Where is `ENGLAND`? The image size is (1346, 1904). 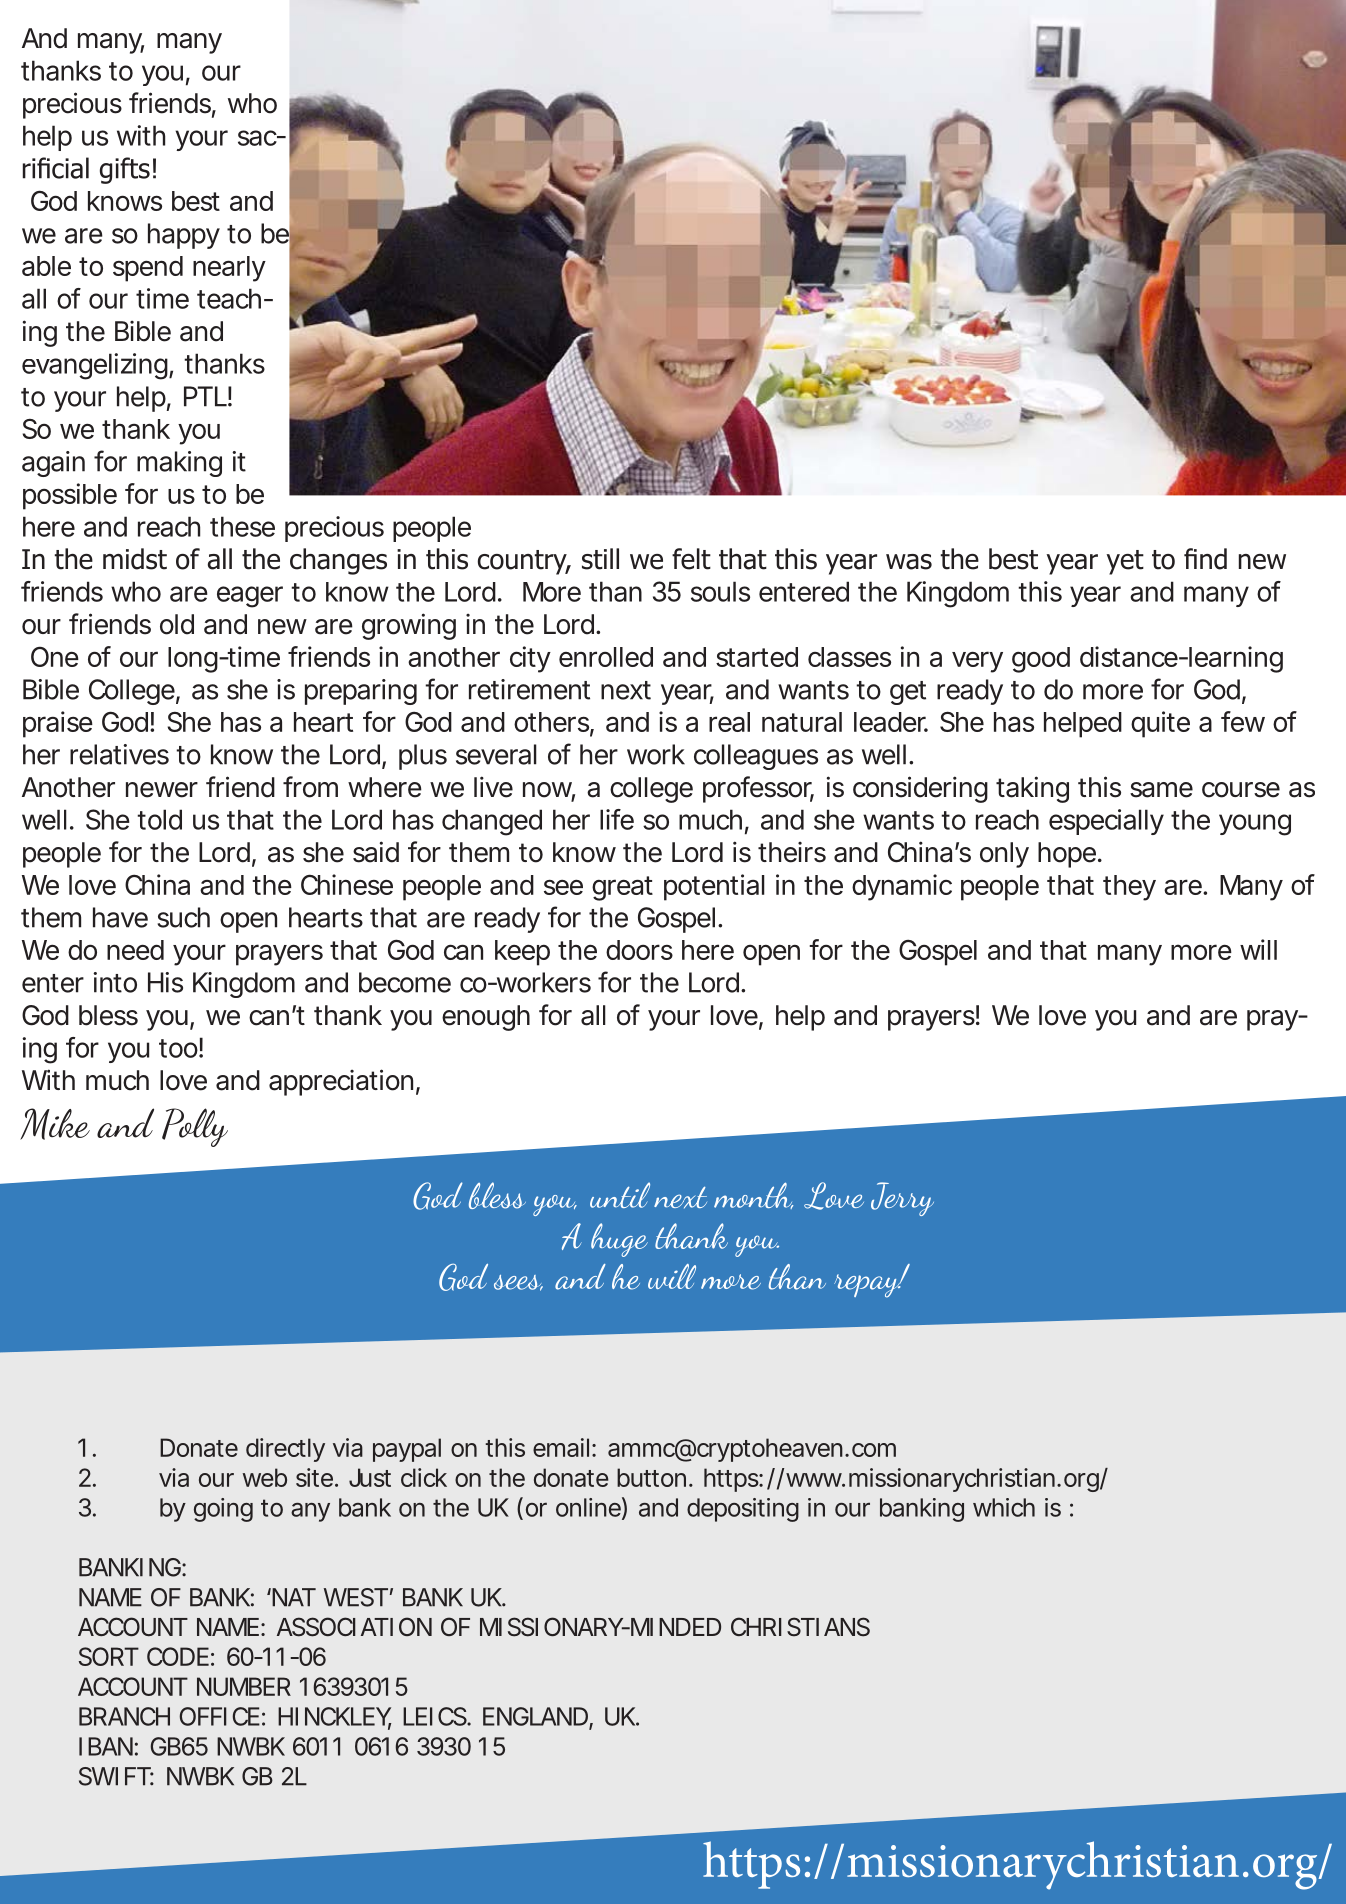
ENGLAND is located at coordinates (536, 1717).
